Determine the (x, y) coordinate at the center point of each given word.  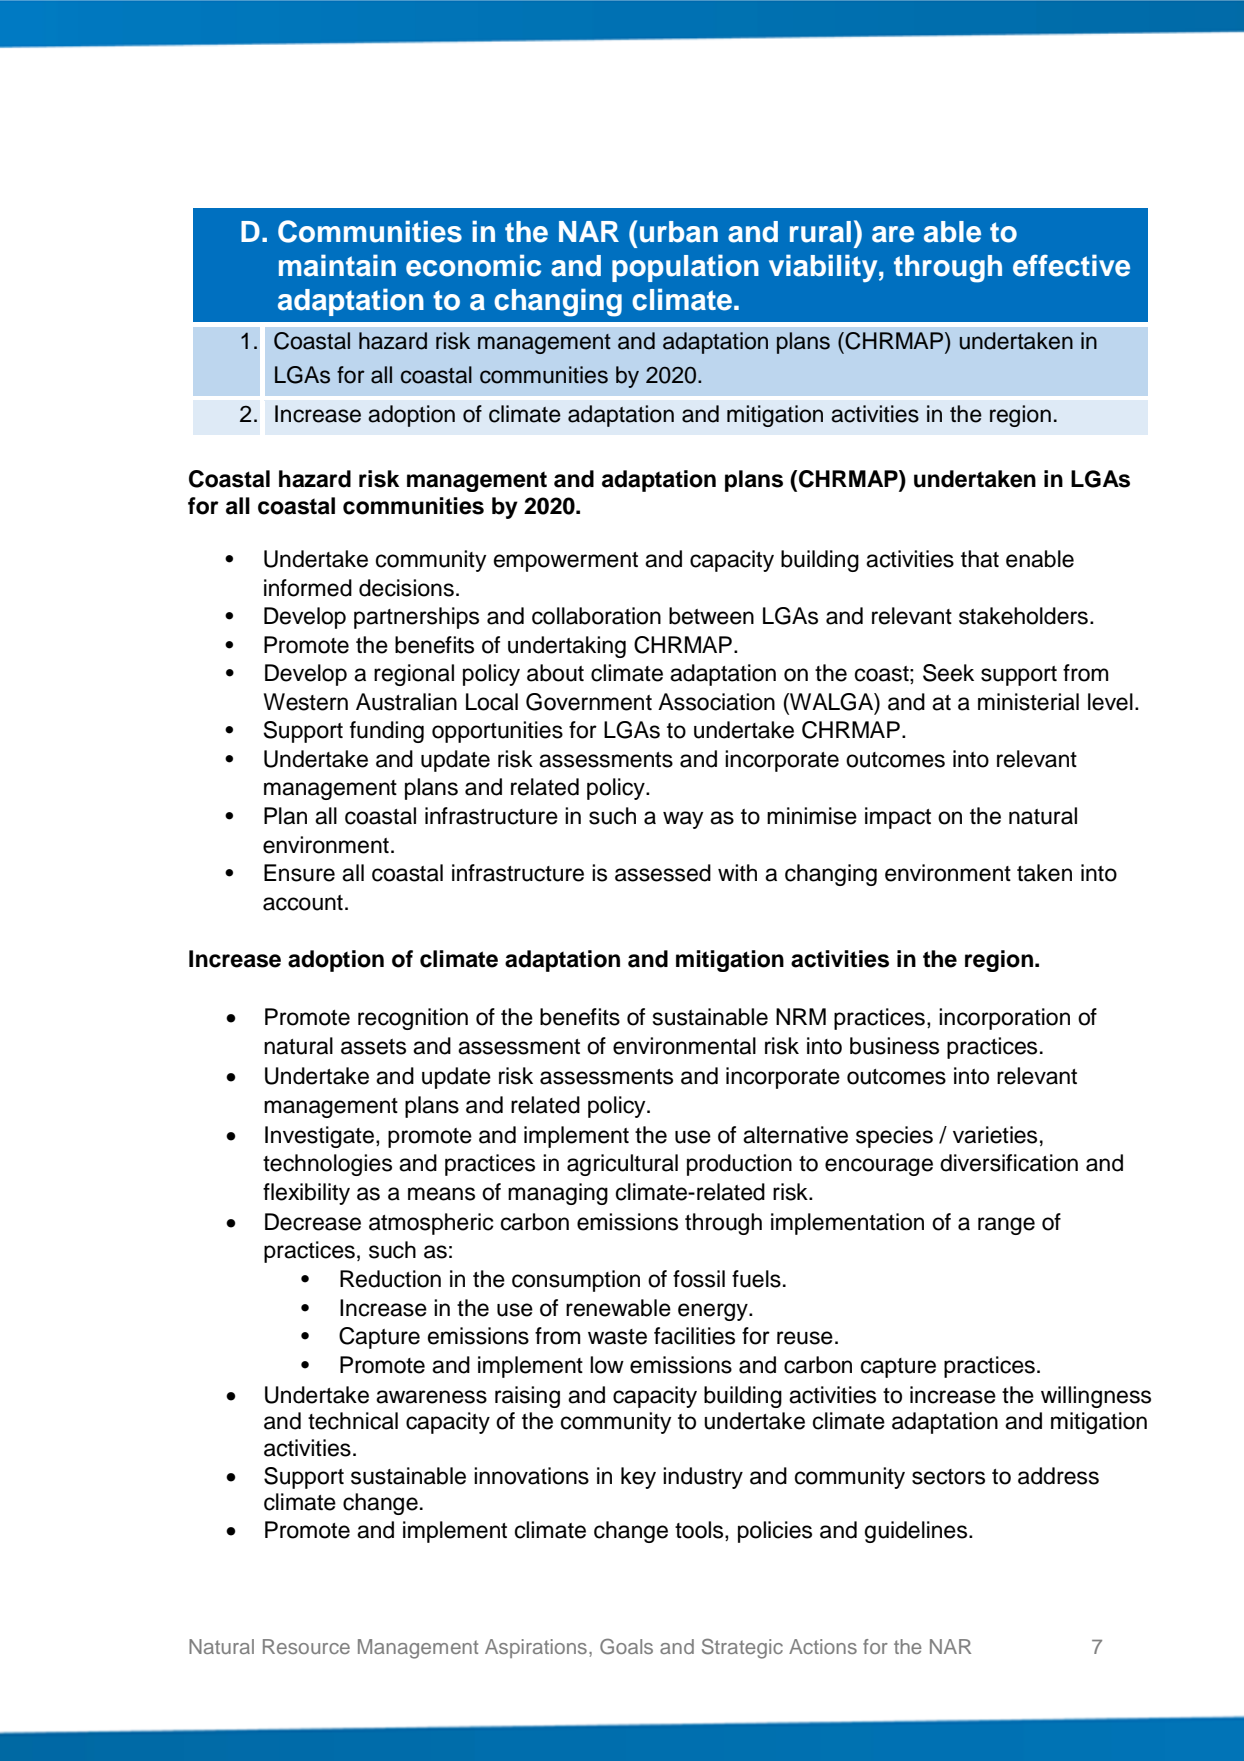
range (1006, 1226)
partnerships (416, 618)
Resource (306, 1646)
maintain (337, 265)
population (685, 268)
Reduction (390, 1279)
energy (714, 1312)
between (711, 616)
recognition (413, 1019)
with (737, 872)
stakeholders (1023, 616)
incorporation (1004, 1019)
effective (1071, 265)
